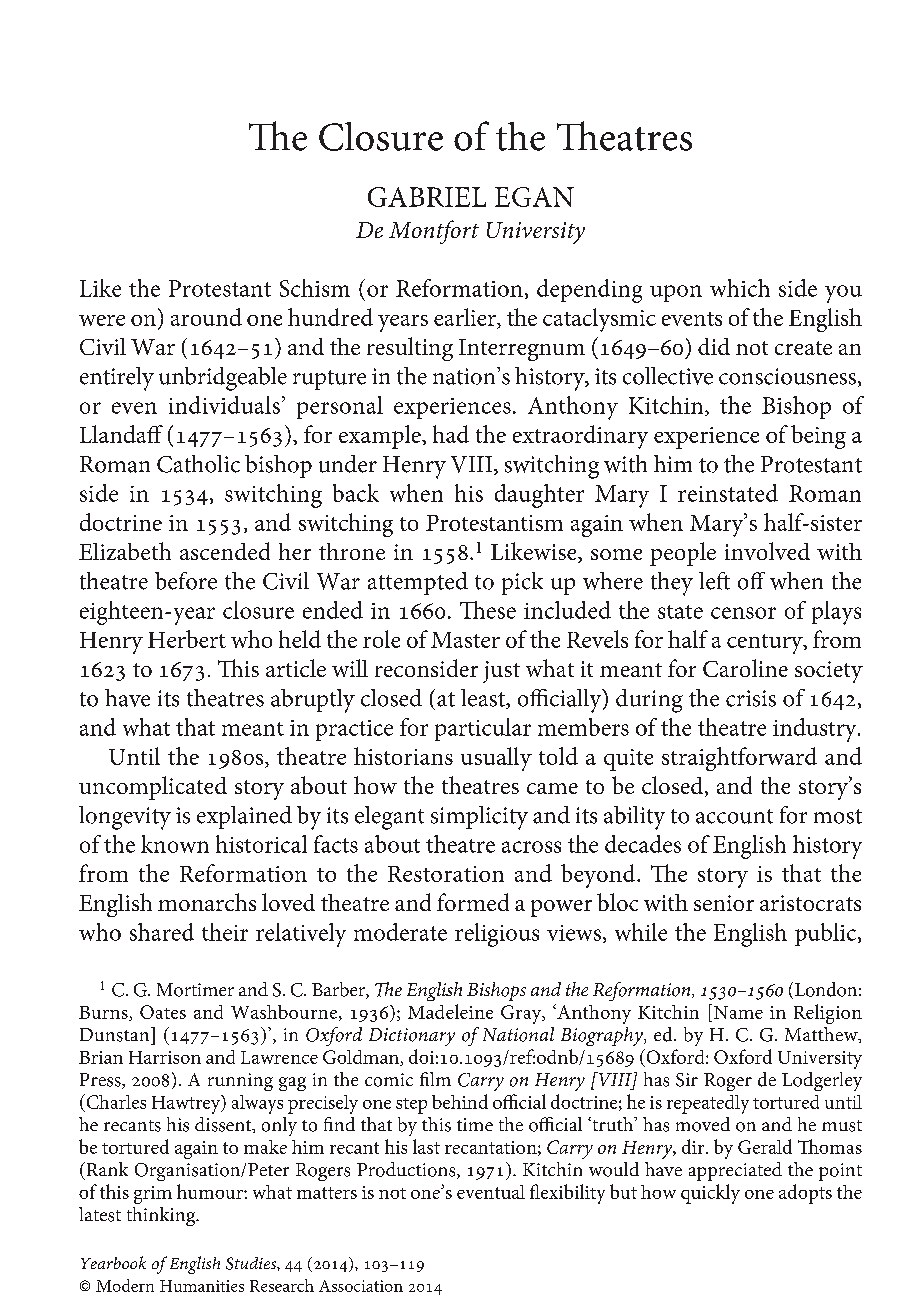 The width and height of the screenshot is (905, 1316). Describe the element at coordinates (473, 902) in the screenshot. I see `formed` at that location.
